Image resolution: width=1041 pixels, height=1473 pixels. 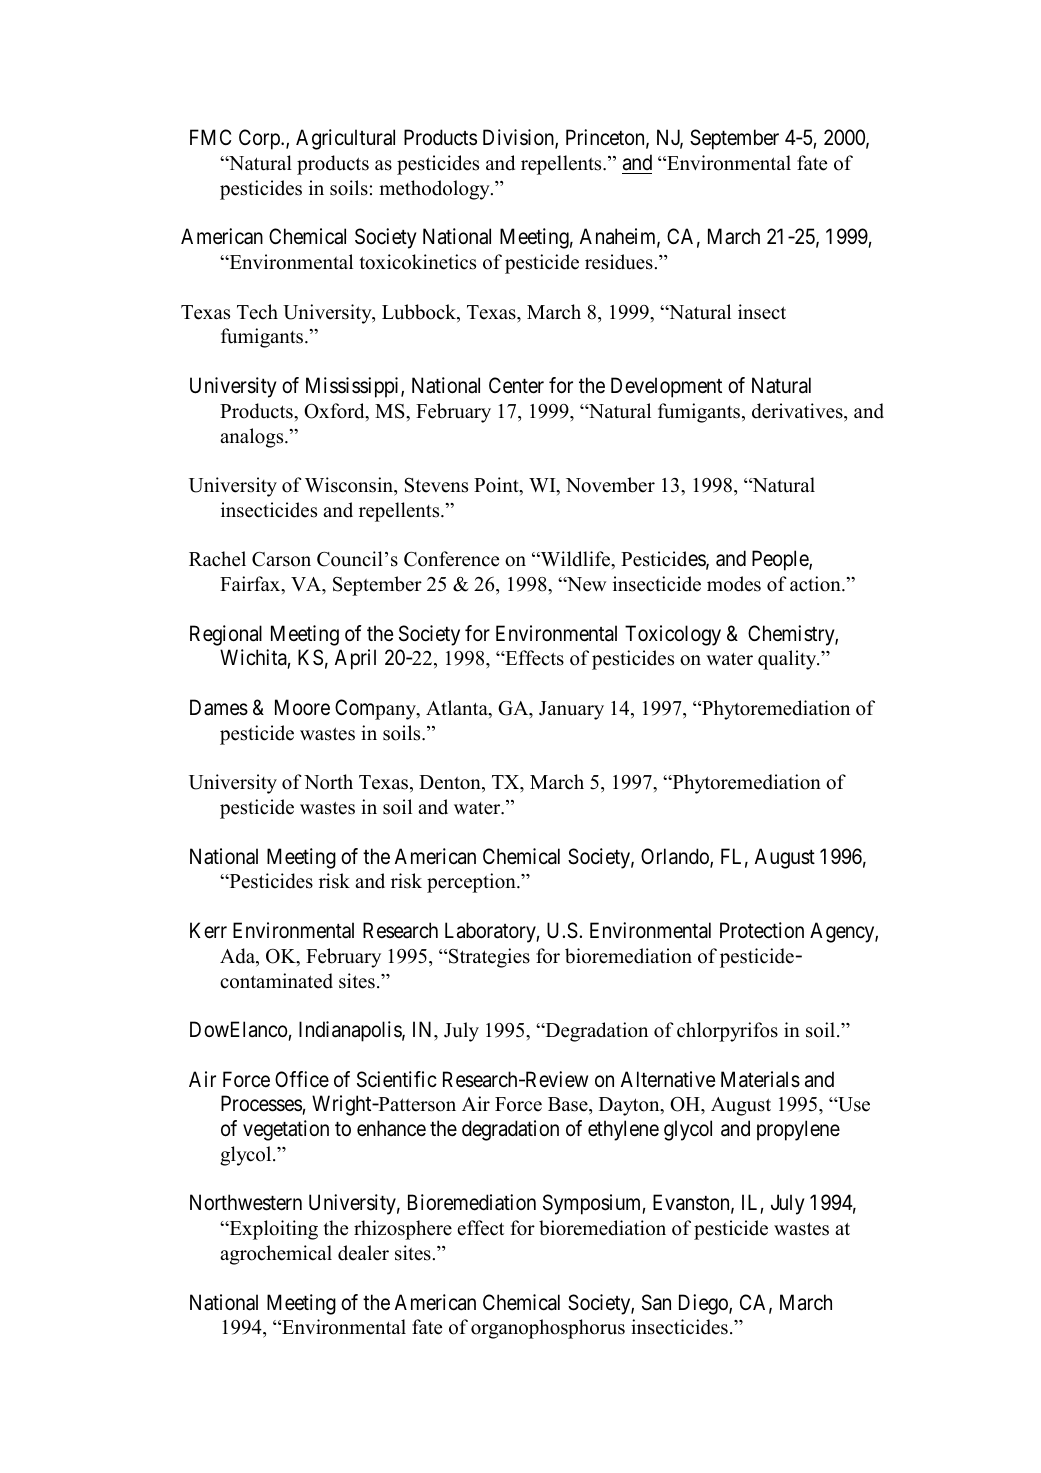 I want to click on Base, so click(x=569, y=1106).
